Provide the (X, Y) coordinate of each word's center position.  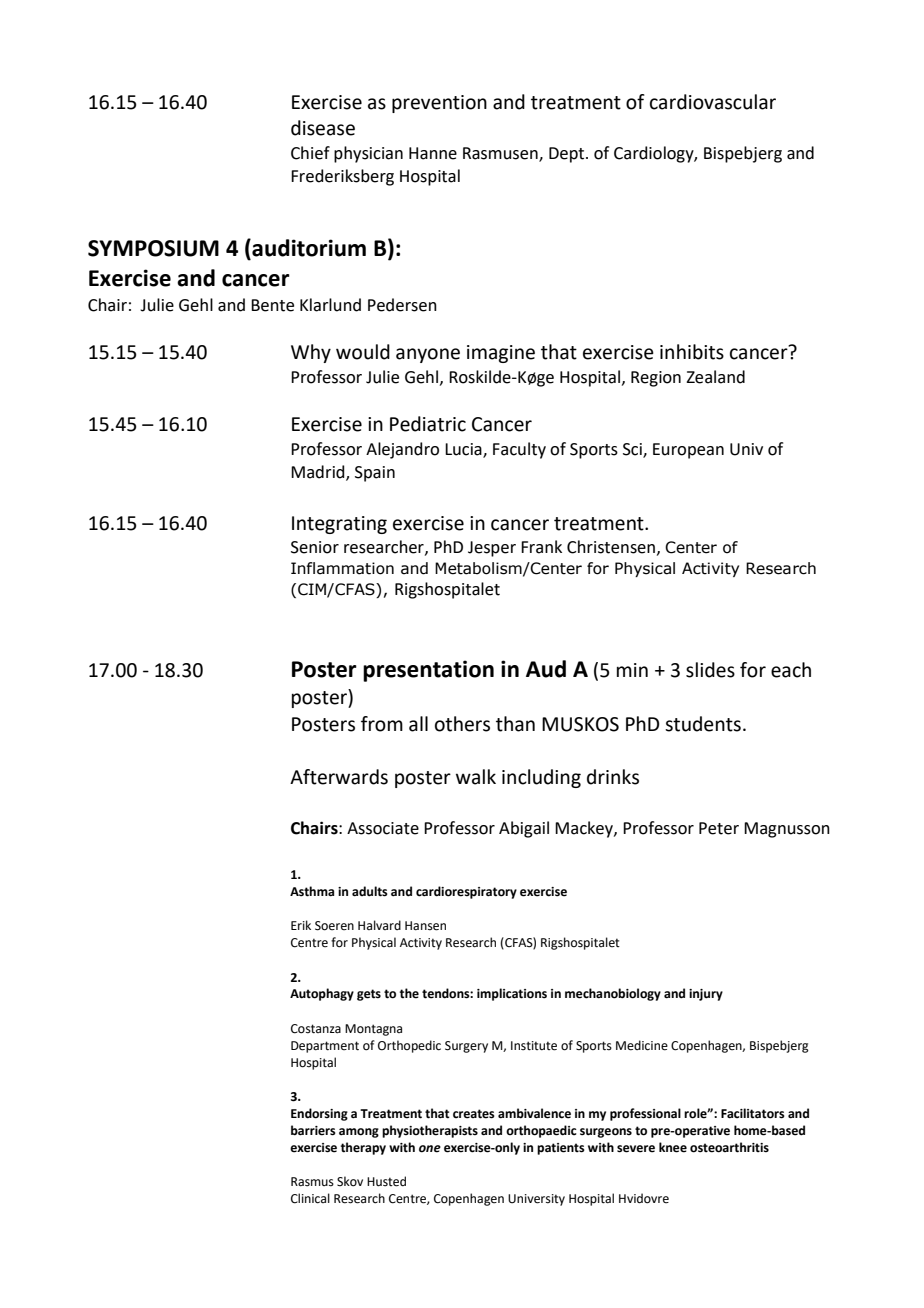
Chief (310, 153)
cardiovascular (713, 102)
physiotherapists (430, 1131)
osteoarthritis (729, 1147)
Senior (315, 547)
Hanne (433, 153)
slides (710, 670)
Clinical (310, 1198)
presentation (428, 671)
